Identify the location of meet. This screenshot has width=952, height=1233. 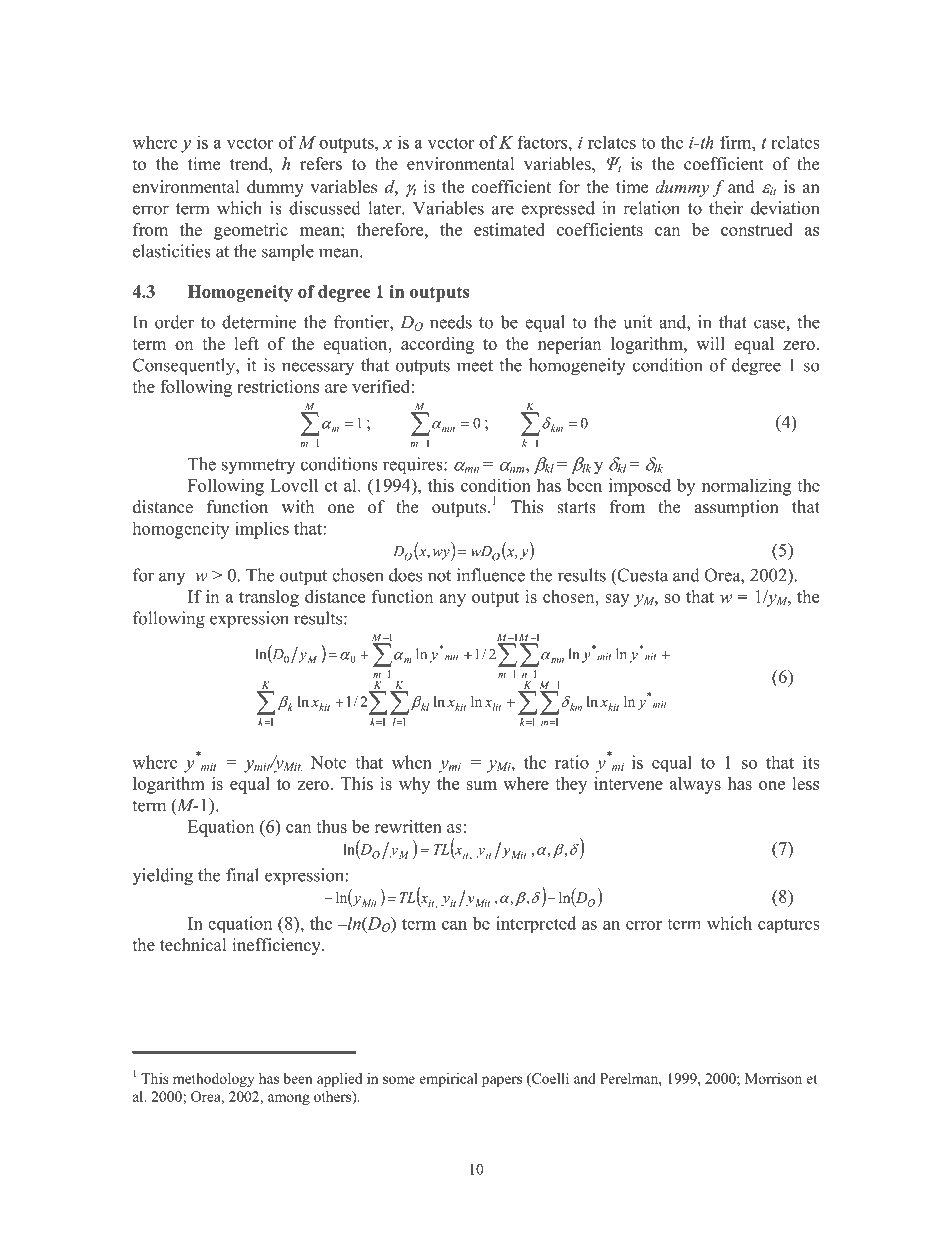
(475, 366).
